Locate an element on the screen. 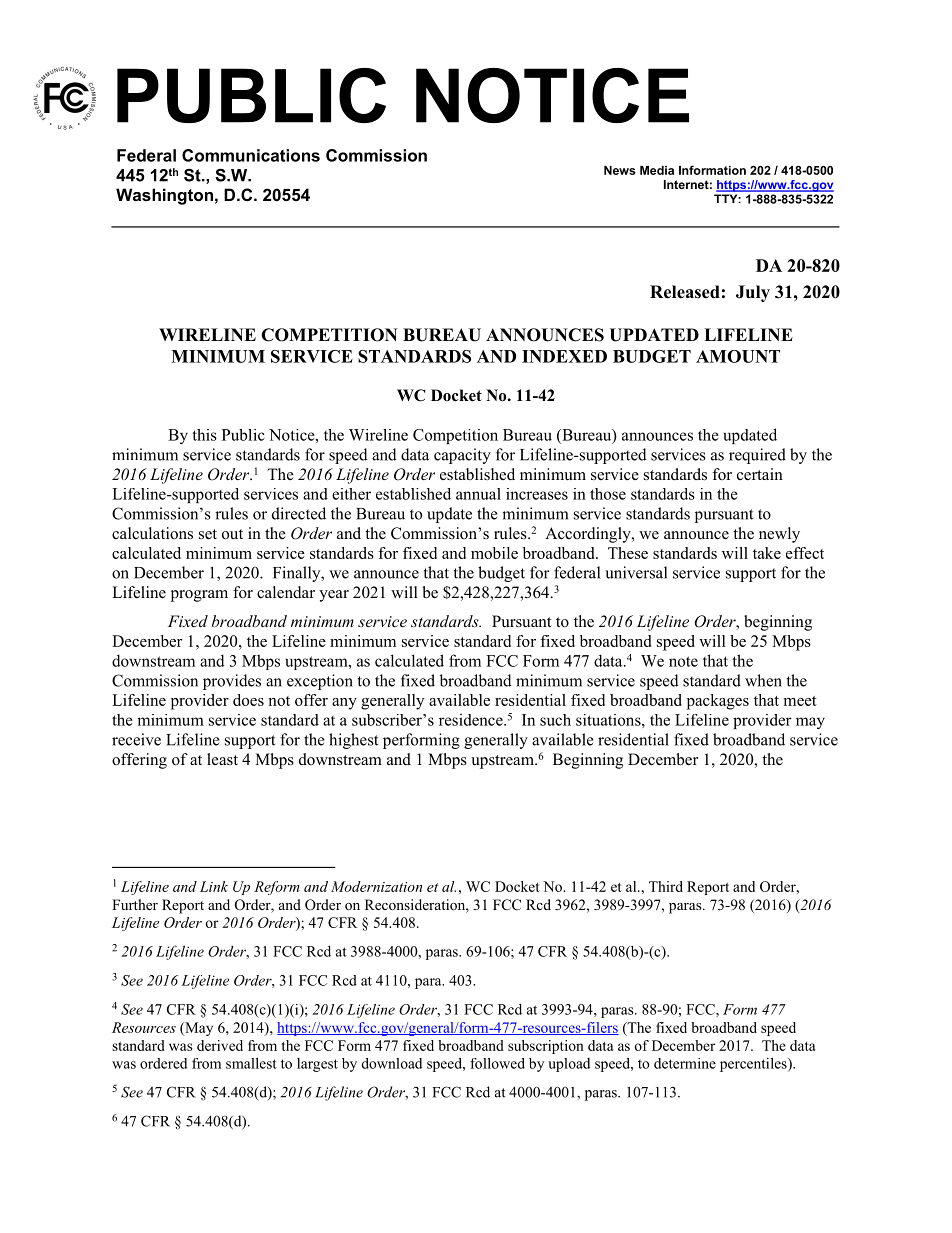 This screenshot has height=1233, width=952. Communications is located at coordinates (251, 155).
